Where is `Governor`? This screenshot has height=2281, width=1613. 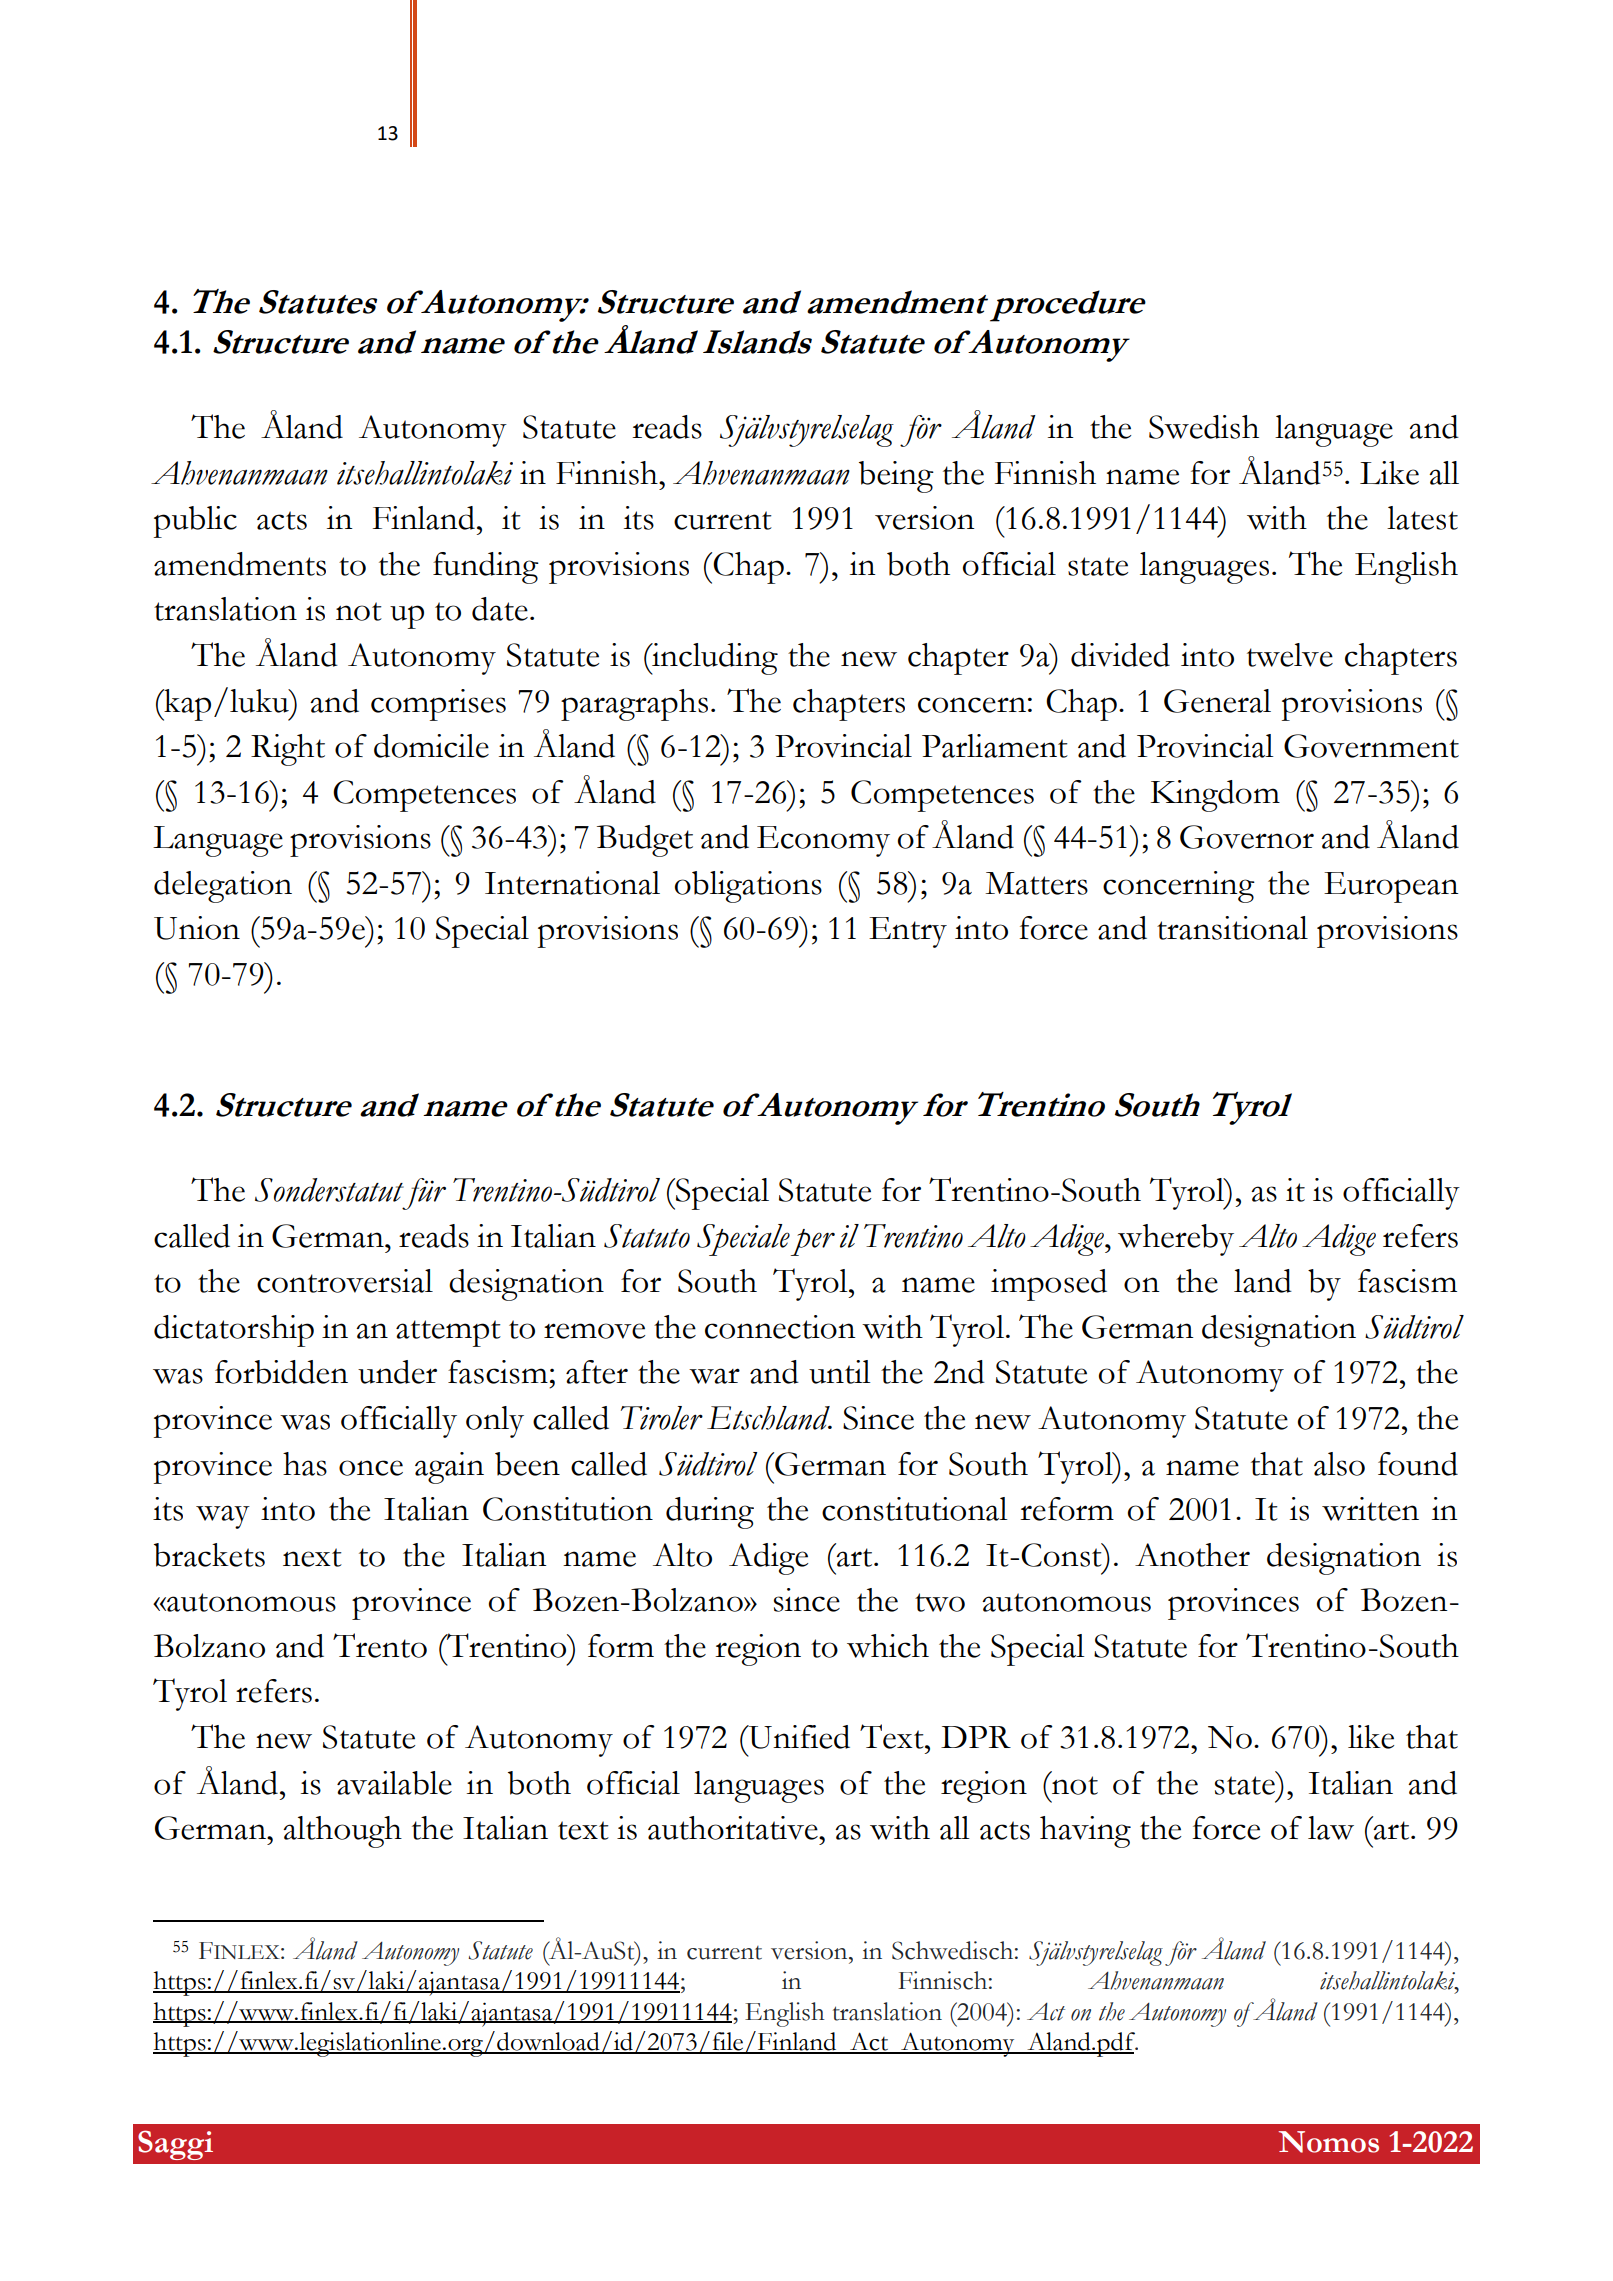 Governor is located at coordinates (1247, 837).
